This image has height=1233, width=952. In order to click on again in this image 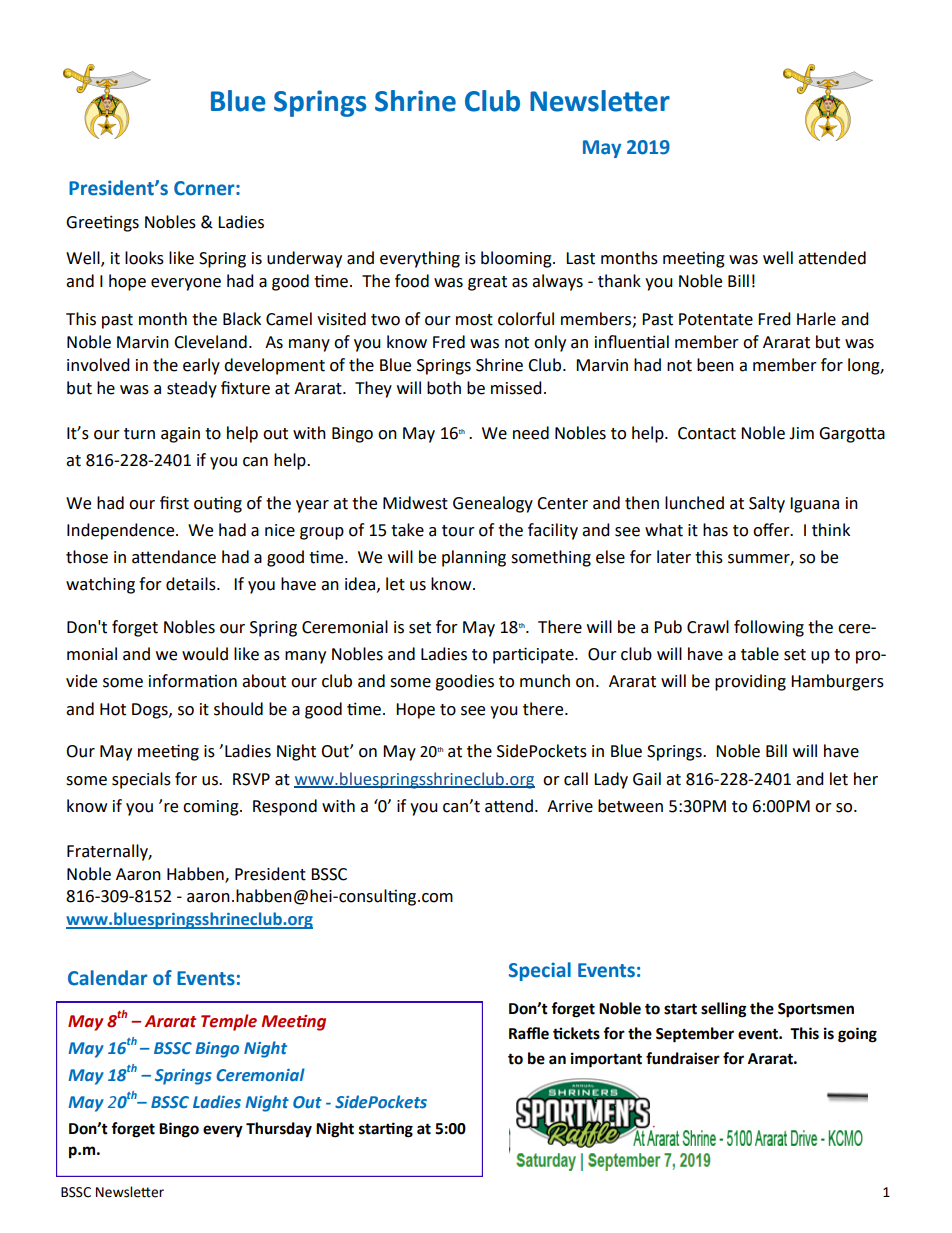, I will do `click(180, 435)`.
